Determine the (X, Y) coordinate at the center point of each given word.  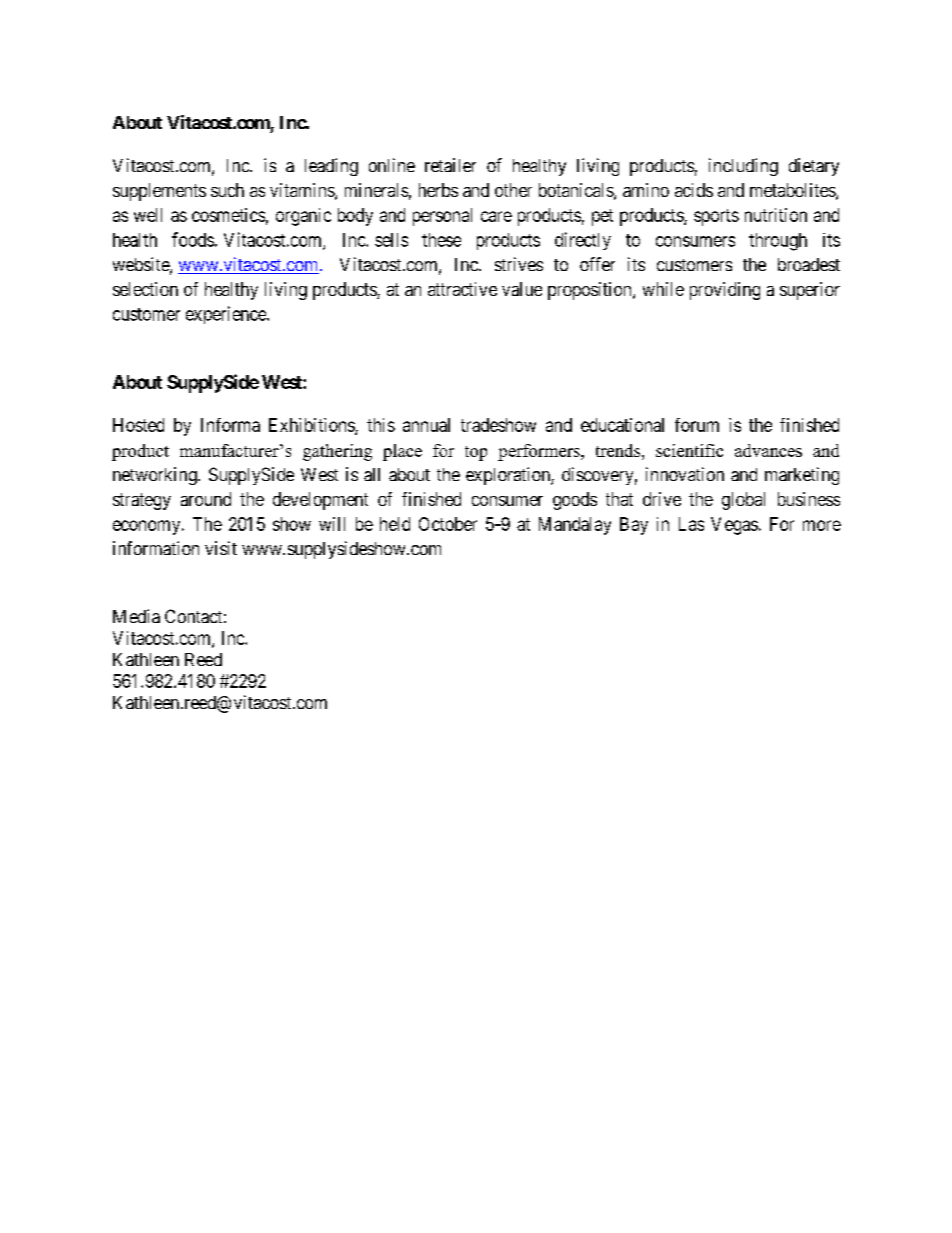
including (743, 167)
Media (136, 616)
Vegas (734, 526)
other (513, 190)
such (227, 190)
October (448, 524)
